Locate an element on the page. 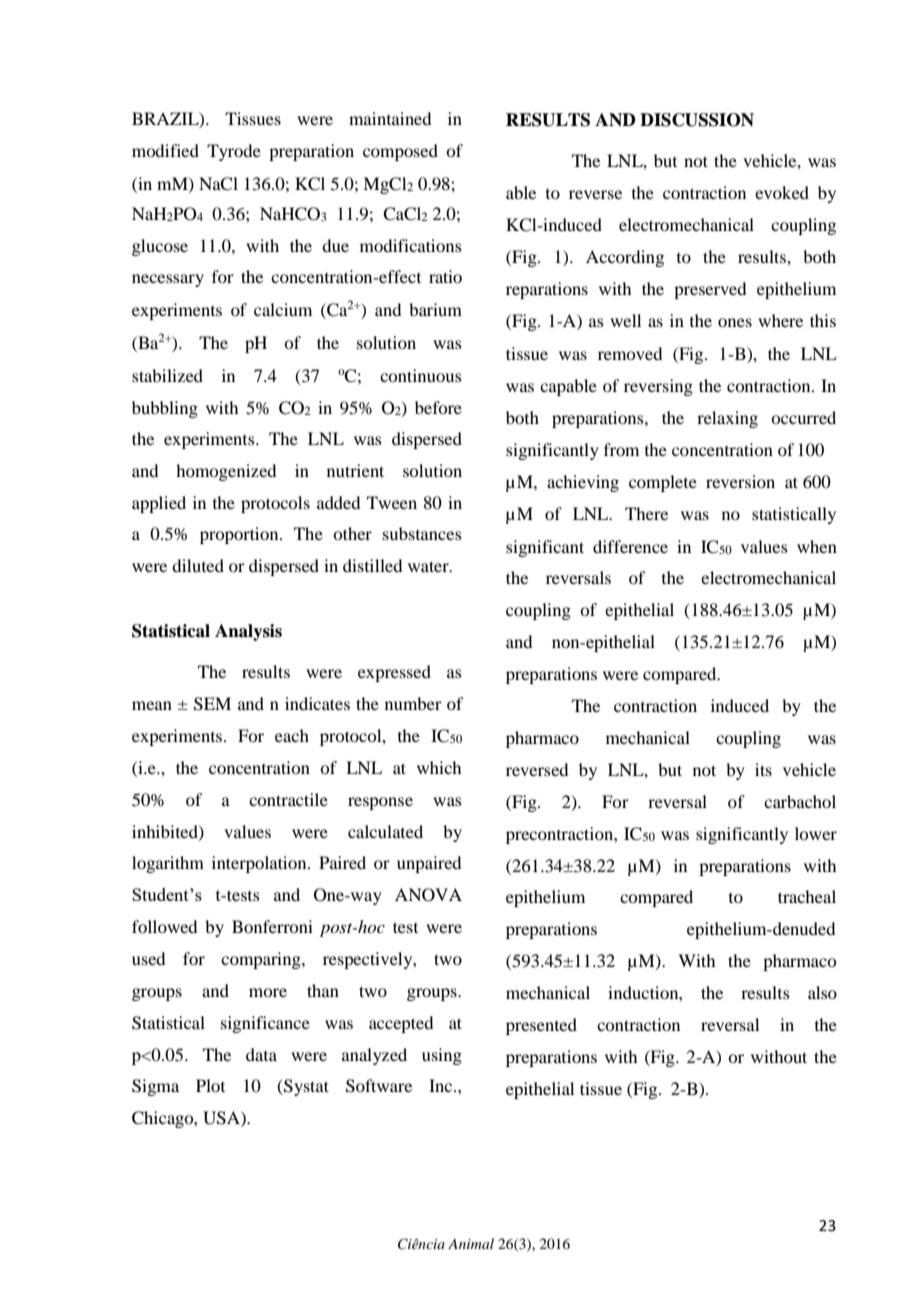 The image size is (924, 1307). proportion is located at coordinates (240, 535).
